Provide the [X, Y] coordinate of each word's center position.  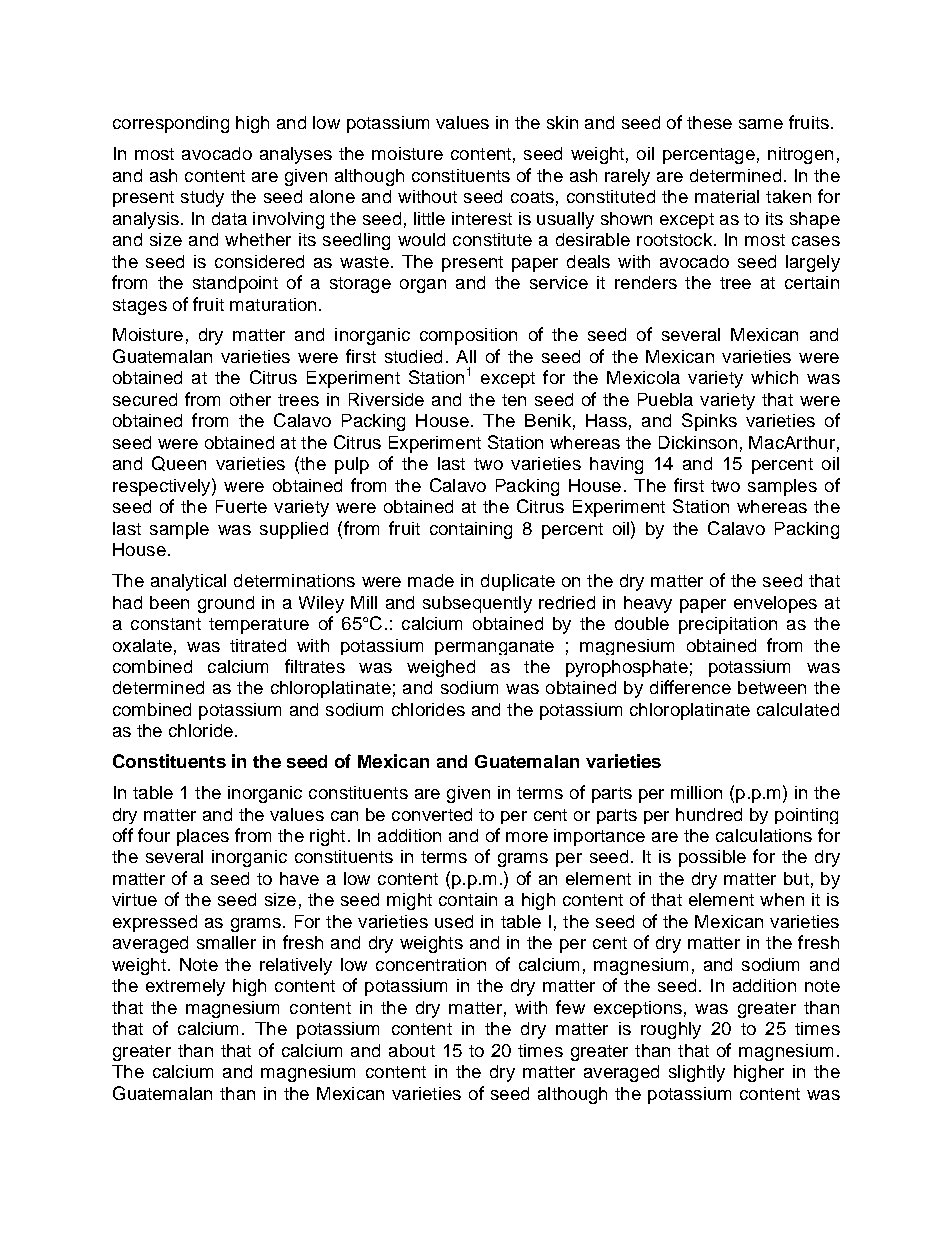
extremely [185, 987]
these [709, 122]
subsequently [477, 604]
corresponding [171, 124]
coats [532, 197]
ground [226, 604]
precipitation [728, 625]
